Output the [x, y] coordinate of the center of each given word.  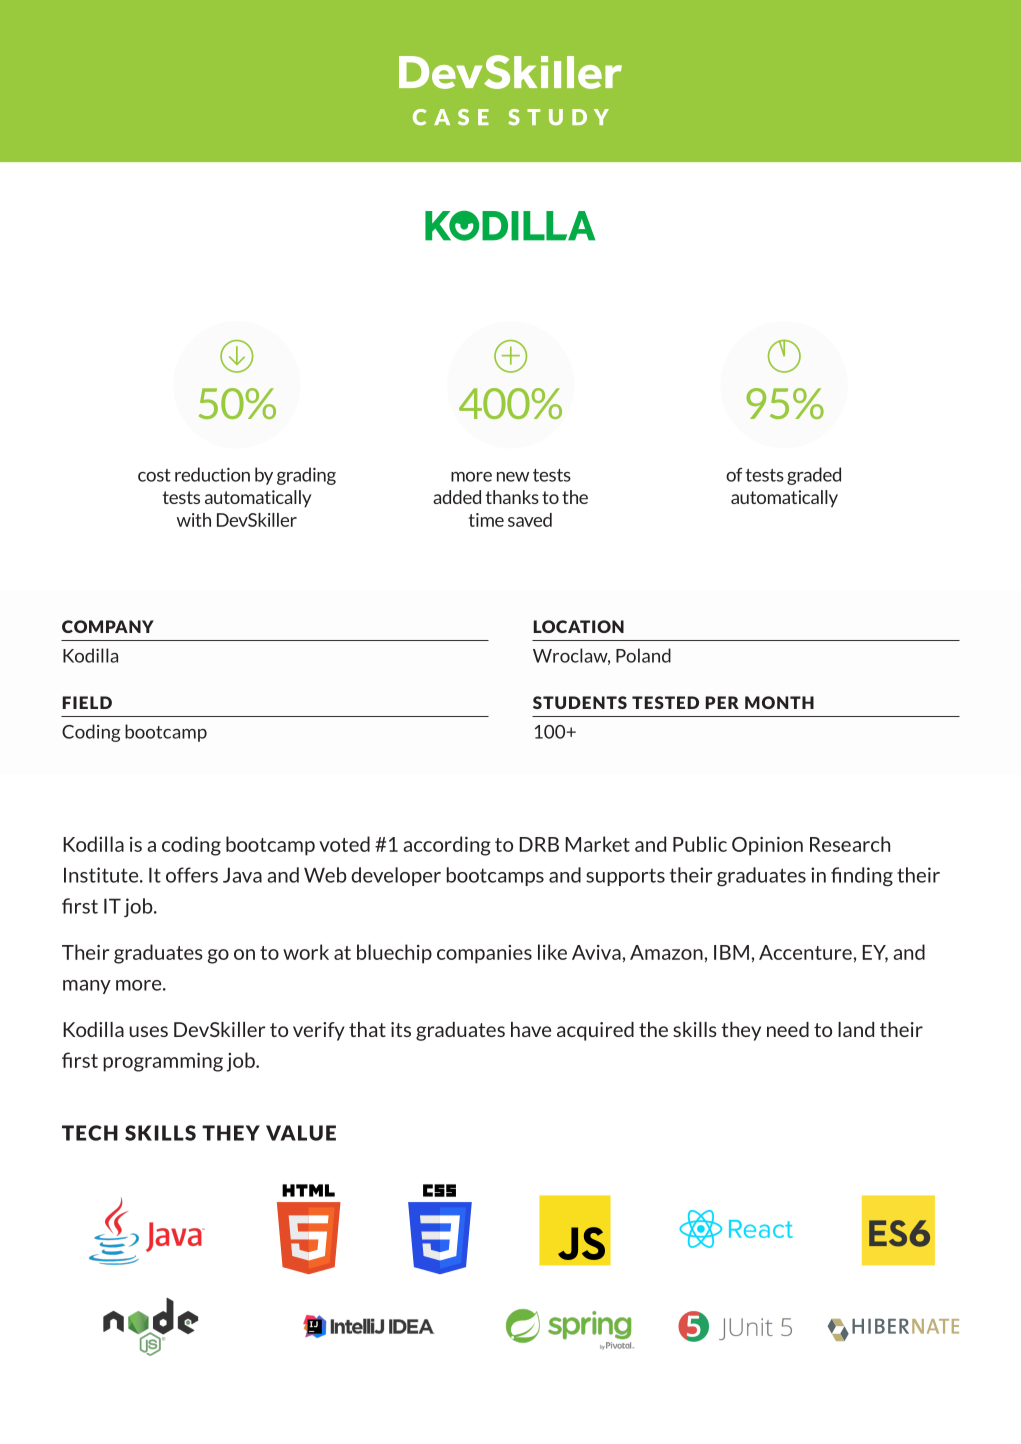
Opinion [767, 846]
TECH [90, 1133]
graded [814, 476]
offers [192, 875]
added [457, 497]
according [447, 846]
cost [154, 475]
